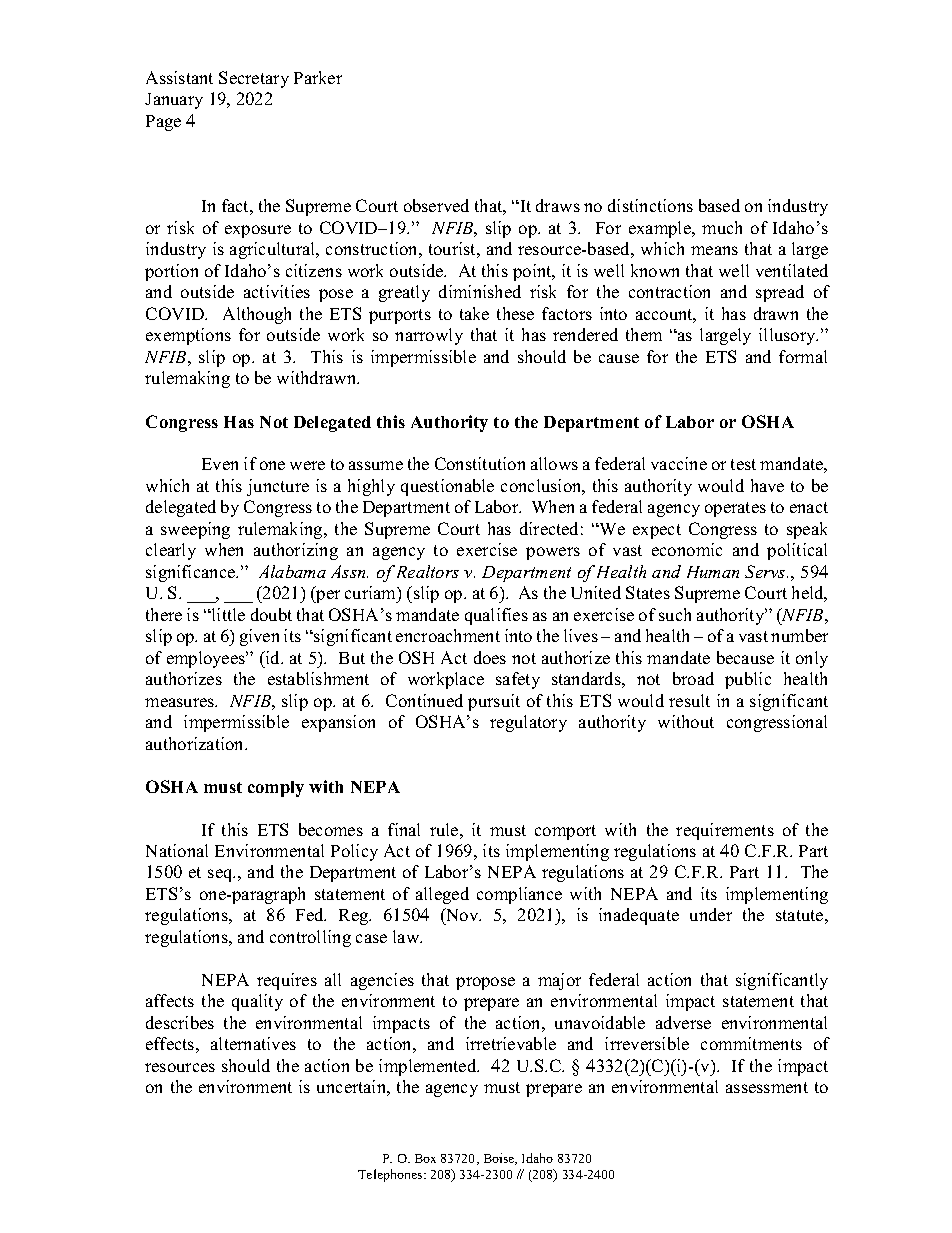 This screenshot has width=952, height=1233. Describe the element at coordinates (500, 1159) in the screenshot. I see `Boise` at that location.
